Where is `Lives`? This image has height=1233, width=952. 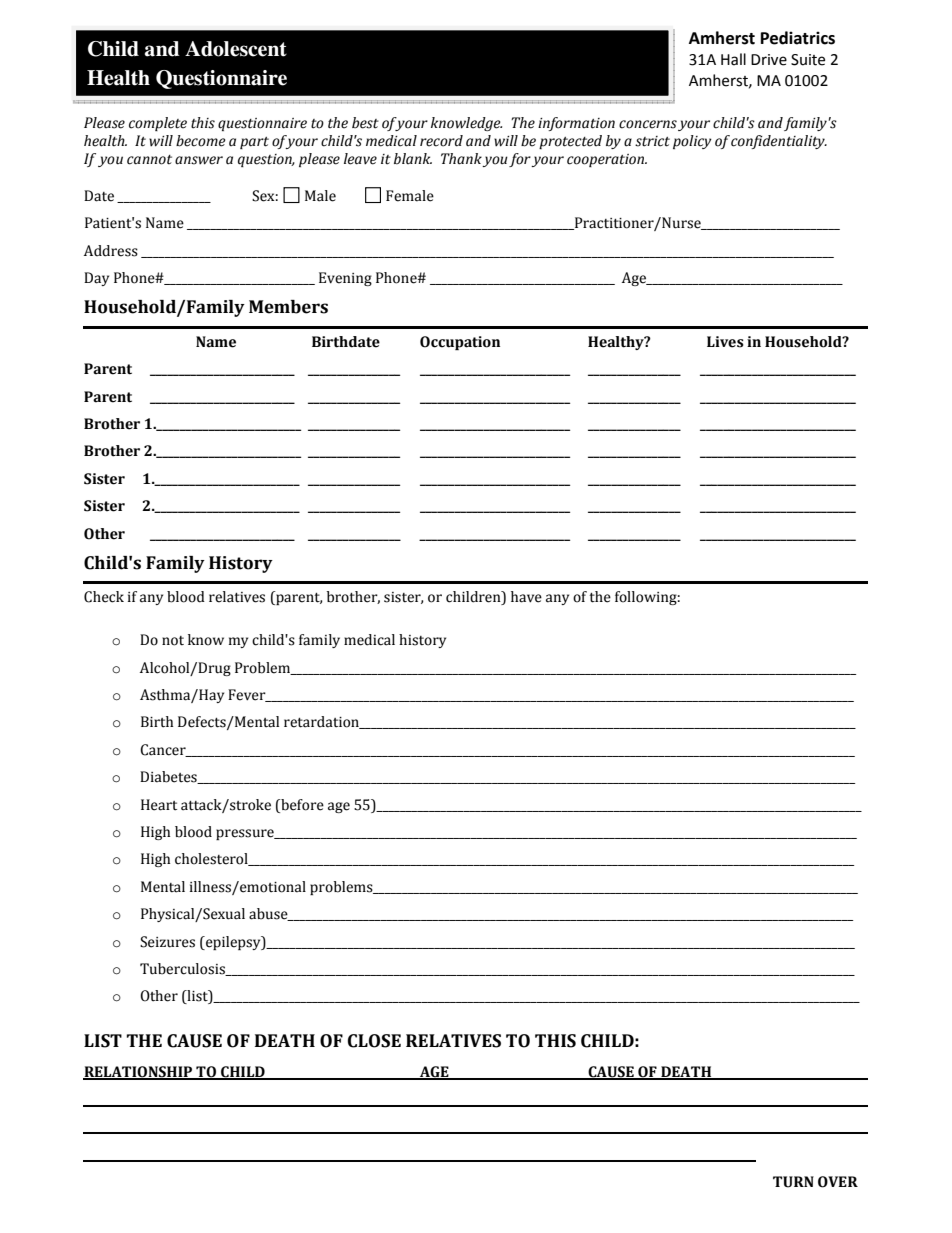 Lives is located at coordinates (725, 342).
